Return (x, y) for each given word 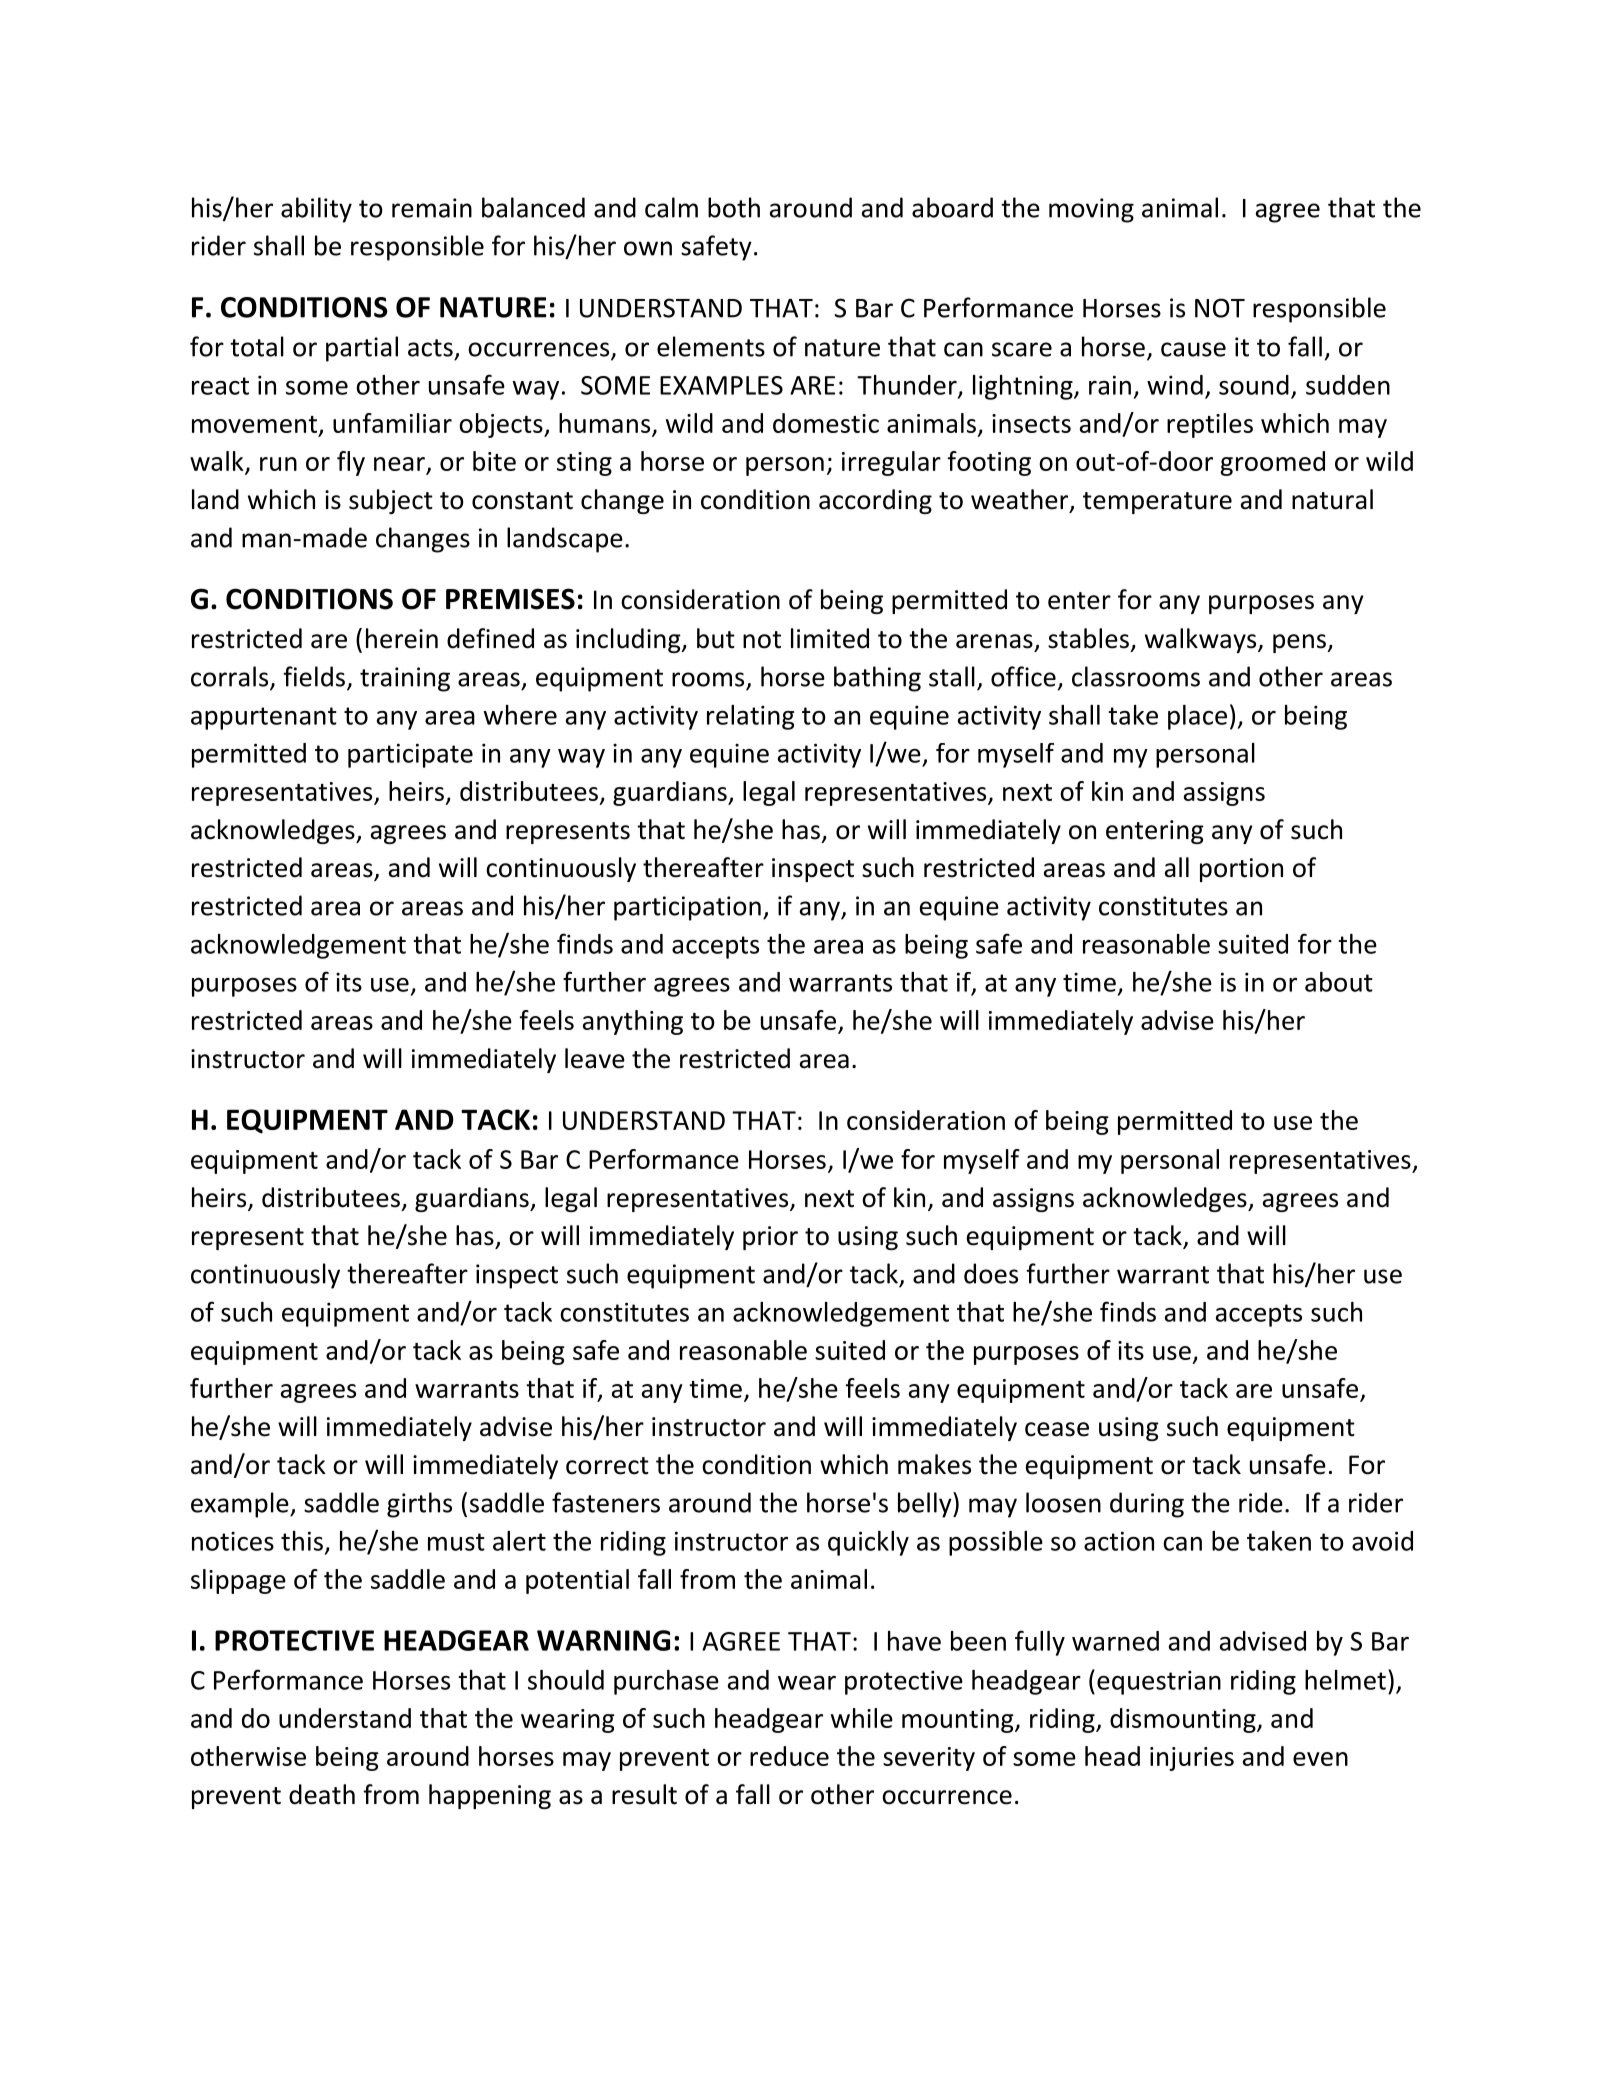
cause (1193, 349)
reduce (789, 1756)
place (1197, 717)
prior (770, 1238)
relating (750, 717)
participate (410, 755)
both (734, 207)
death (322, 1794)
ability (316, 210)
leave (595, 1058)
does (991, 1273)
